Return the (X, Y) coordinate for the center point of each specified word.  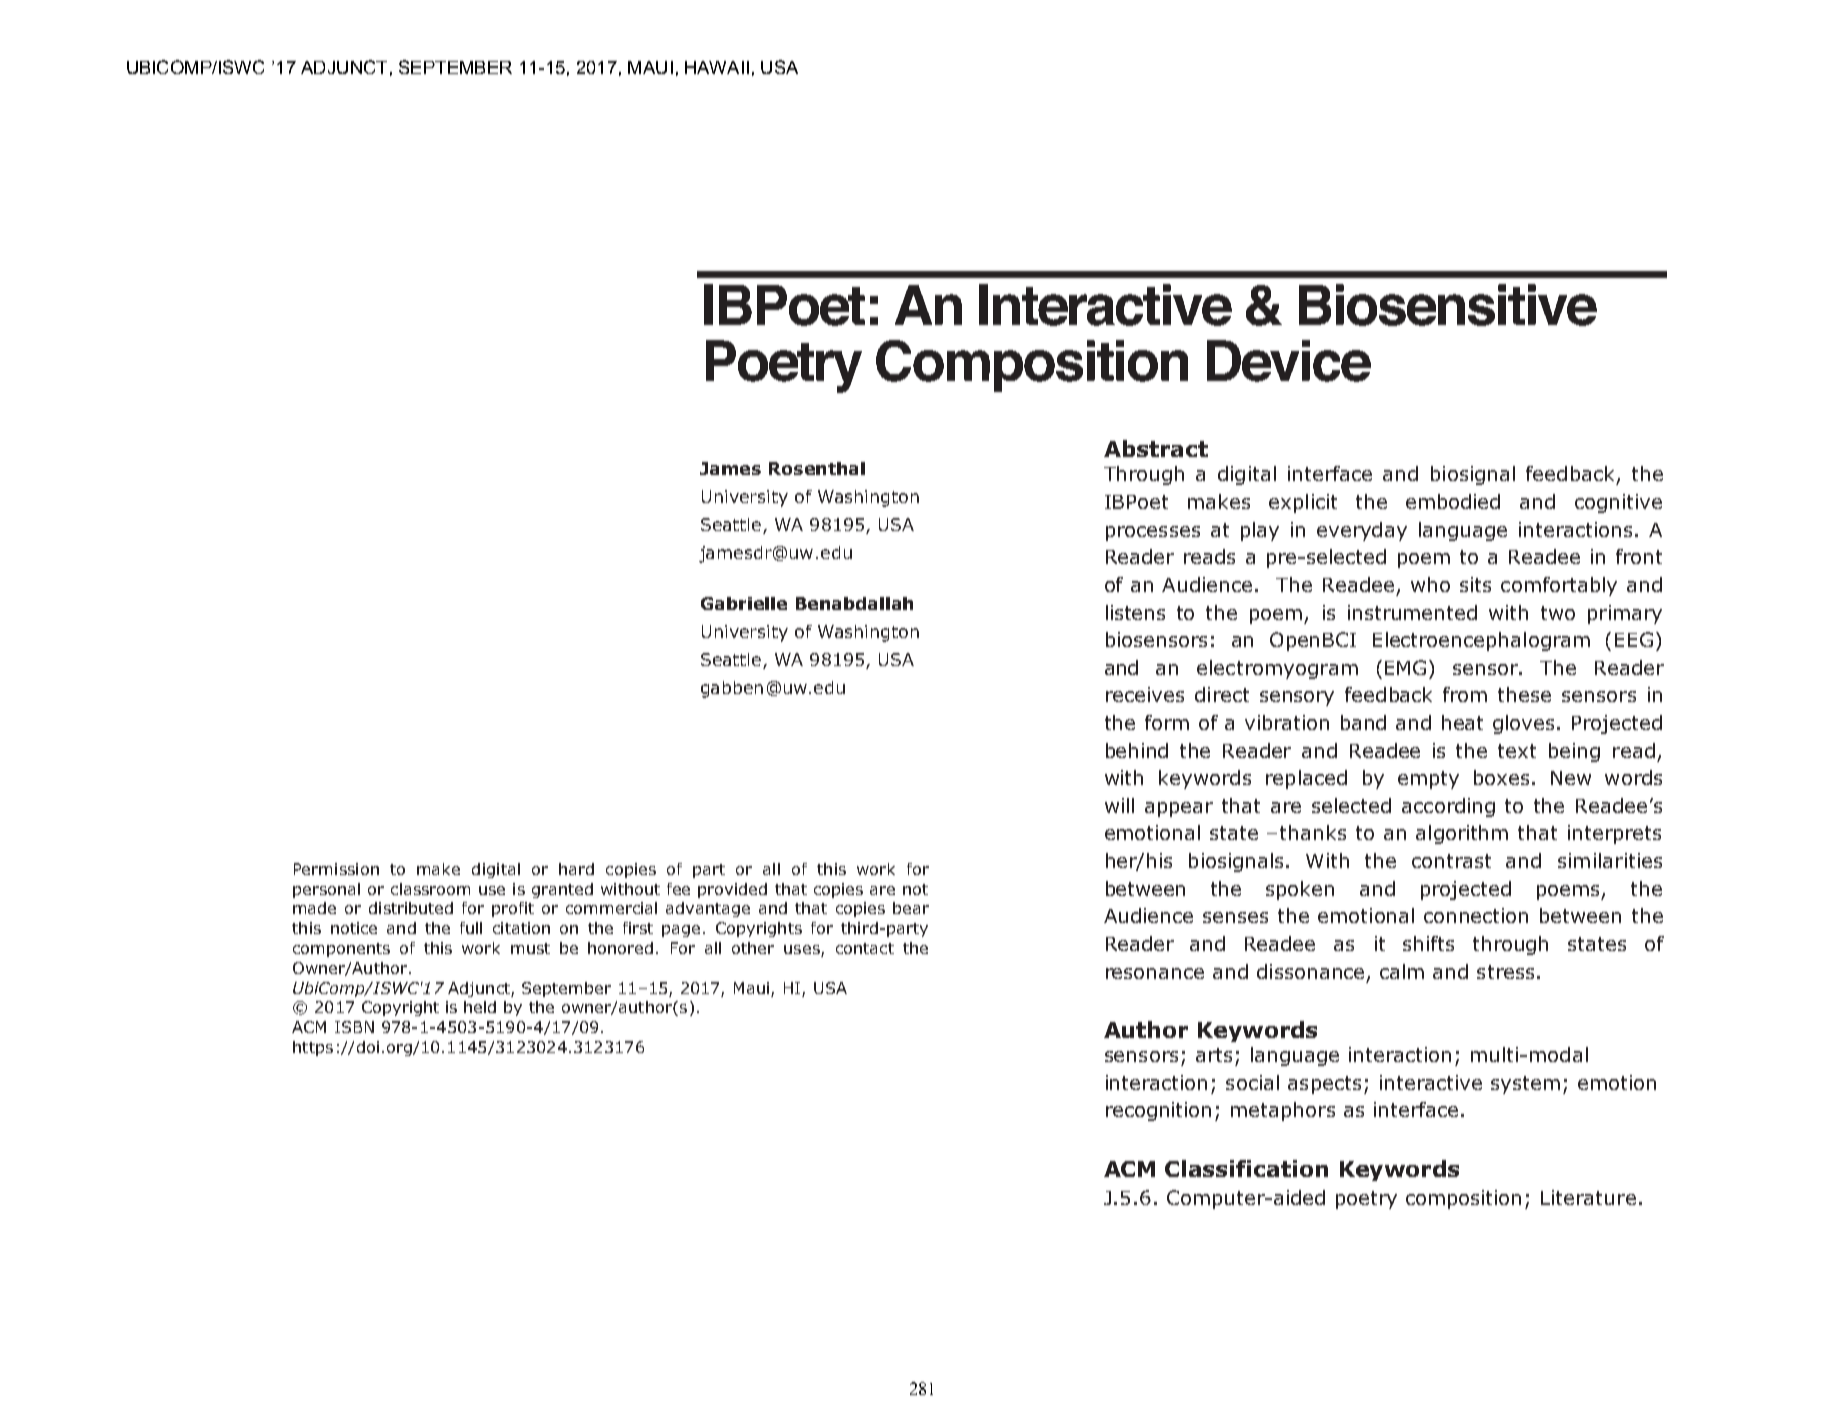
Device (1289, 361)
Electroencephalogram (1481, 641)
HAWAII (717, 67)
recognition (1158, 1111)
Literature (1588, 1197)
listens (1135, 612)
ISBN (354, 1027)
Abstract (1156, 448)
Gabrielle (744, 603)
